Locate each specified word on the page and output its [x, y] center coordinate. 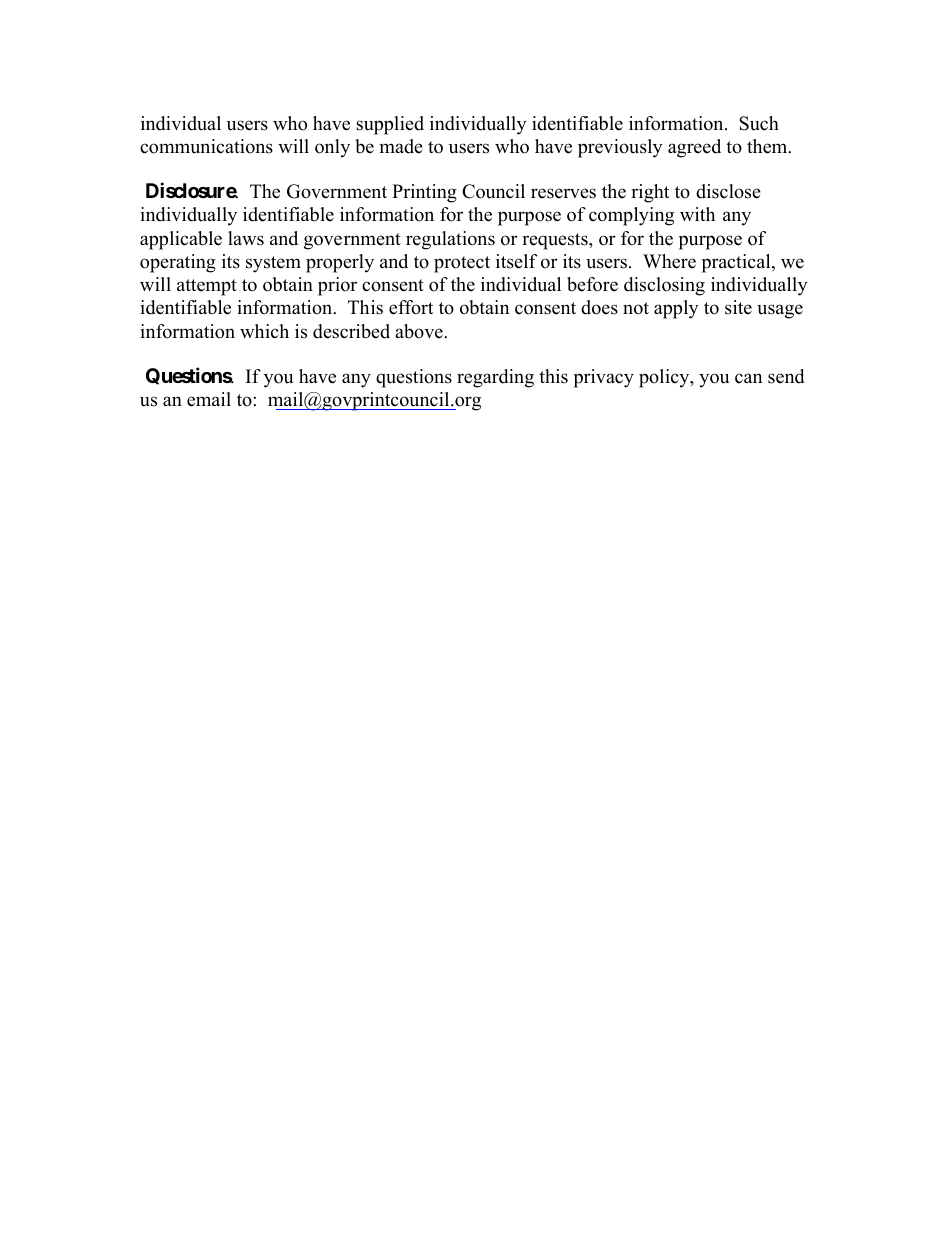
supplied [390, 125]
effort [411, 307]
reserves [563, 193]
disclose [728, 191]
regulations [450, 240]
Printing [424, 193]
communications [206, 146]
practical [737, 263]
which [264, 331]
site [738, 307]
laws [246, 238]
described [351, 331]
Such [759, 123]
